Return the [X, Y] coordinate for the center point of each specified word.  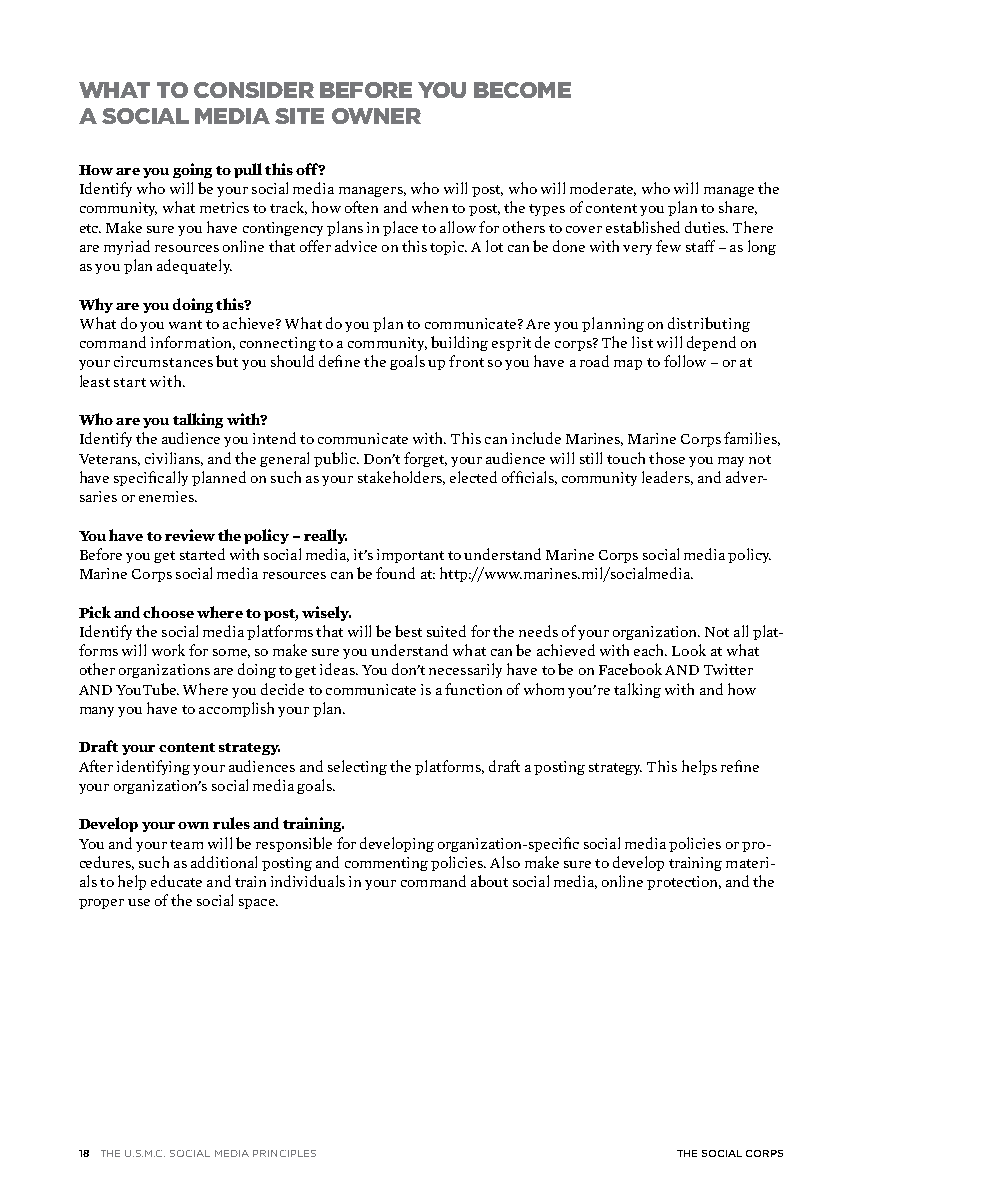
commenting [386, 864]
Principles [284, 1153]
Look [689, 650]
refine [740, 766]
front [466, 361]
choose [168, 612]
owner [376, 116]
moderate [603, 189]
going [192, 170]
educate [176, 881]
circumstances [163, 361]
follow [685, 361]
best [408, 631]
